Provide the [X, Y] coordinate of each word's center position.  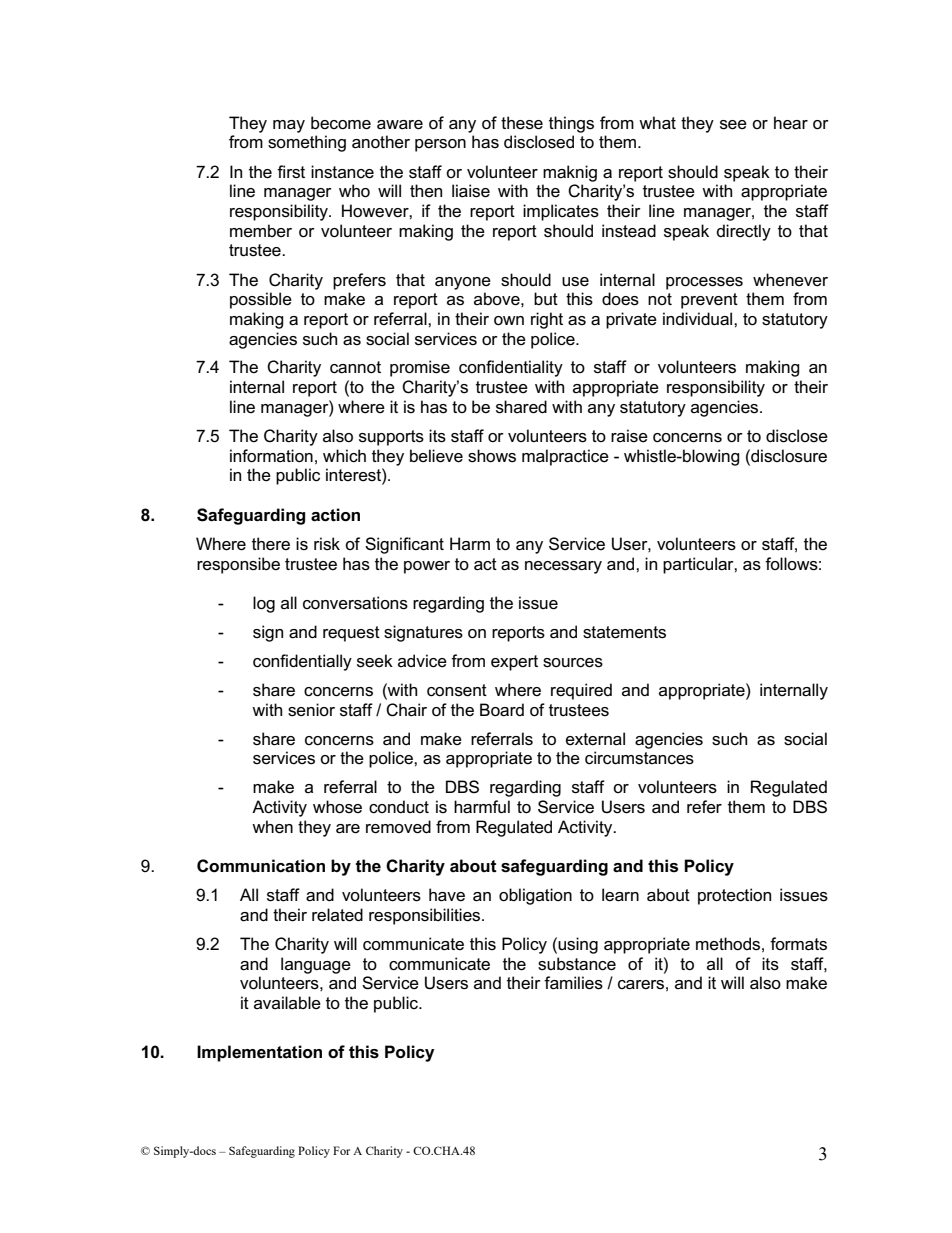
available [287, 1003]
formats [798, 944]
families [573, 983]
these [522, 123]
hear [791, 123]
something [307, 143]
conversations [355, 603]
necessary [563, 567]
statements [624, 632]
